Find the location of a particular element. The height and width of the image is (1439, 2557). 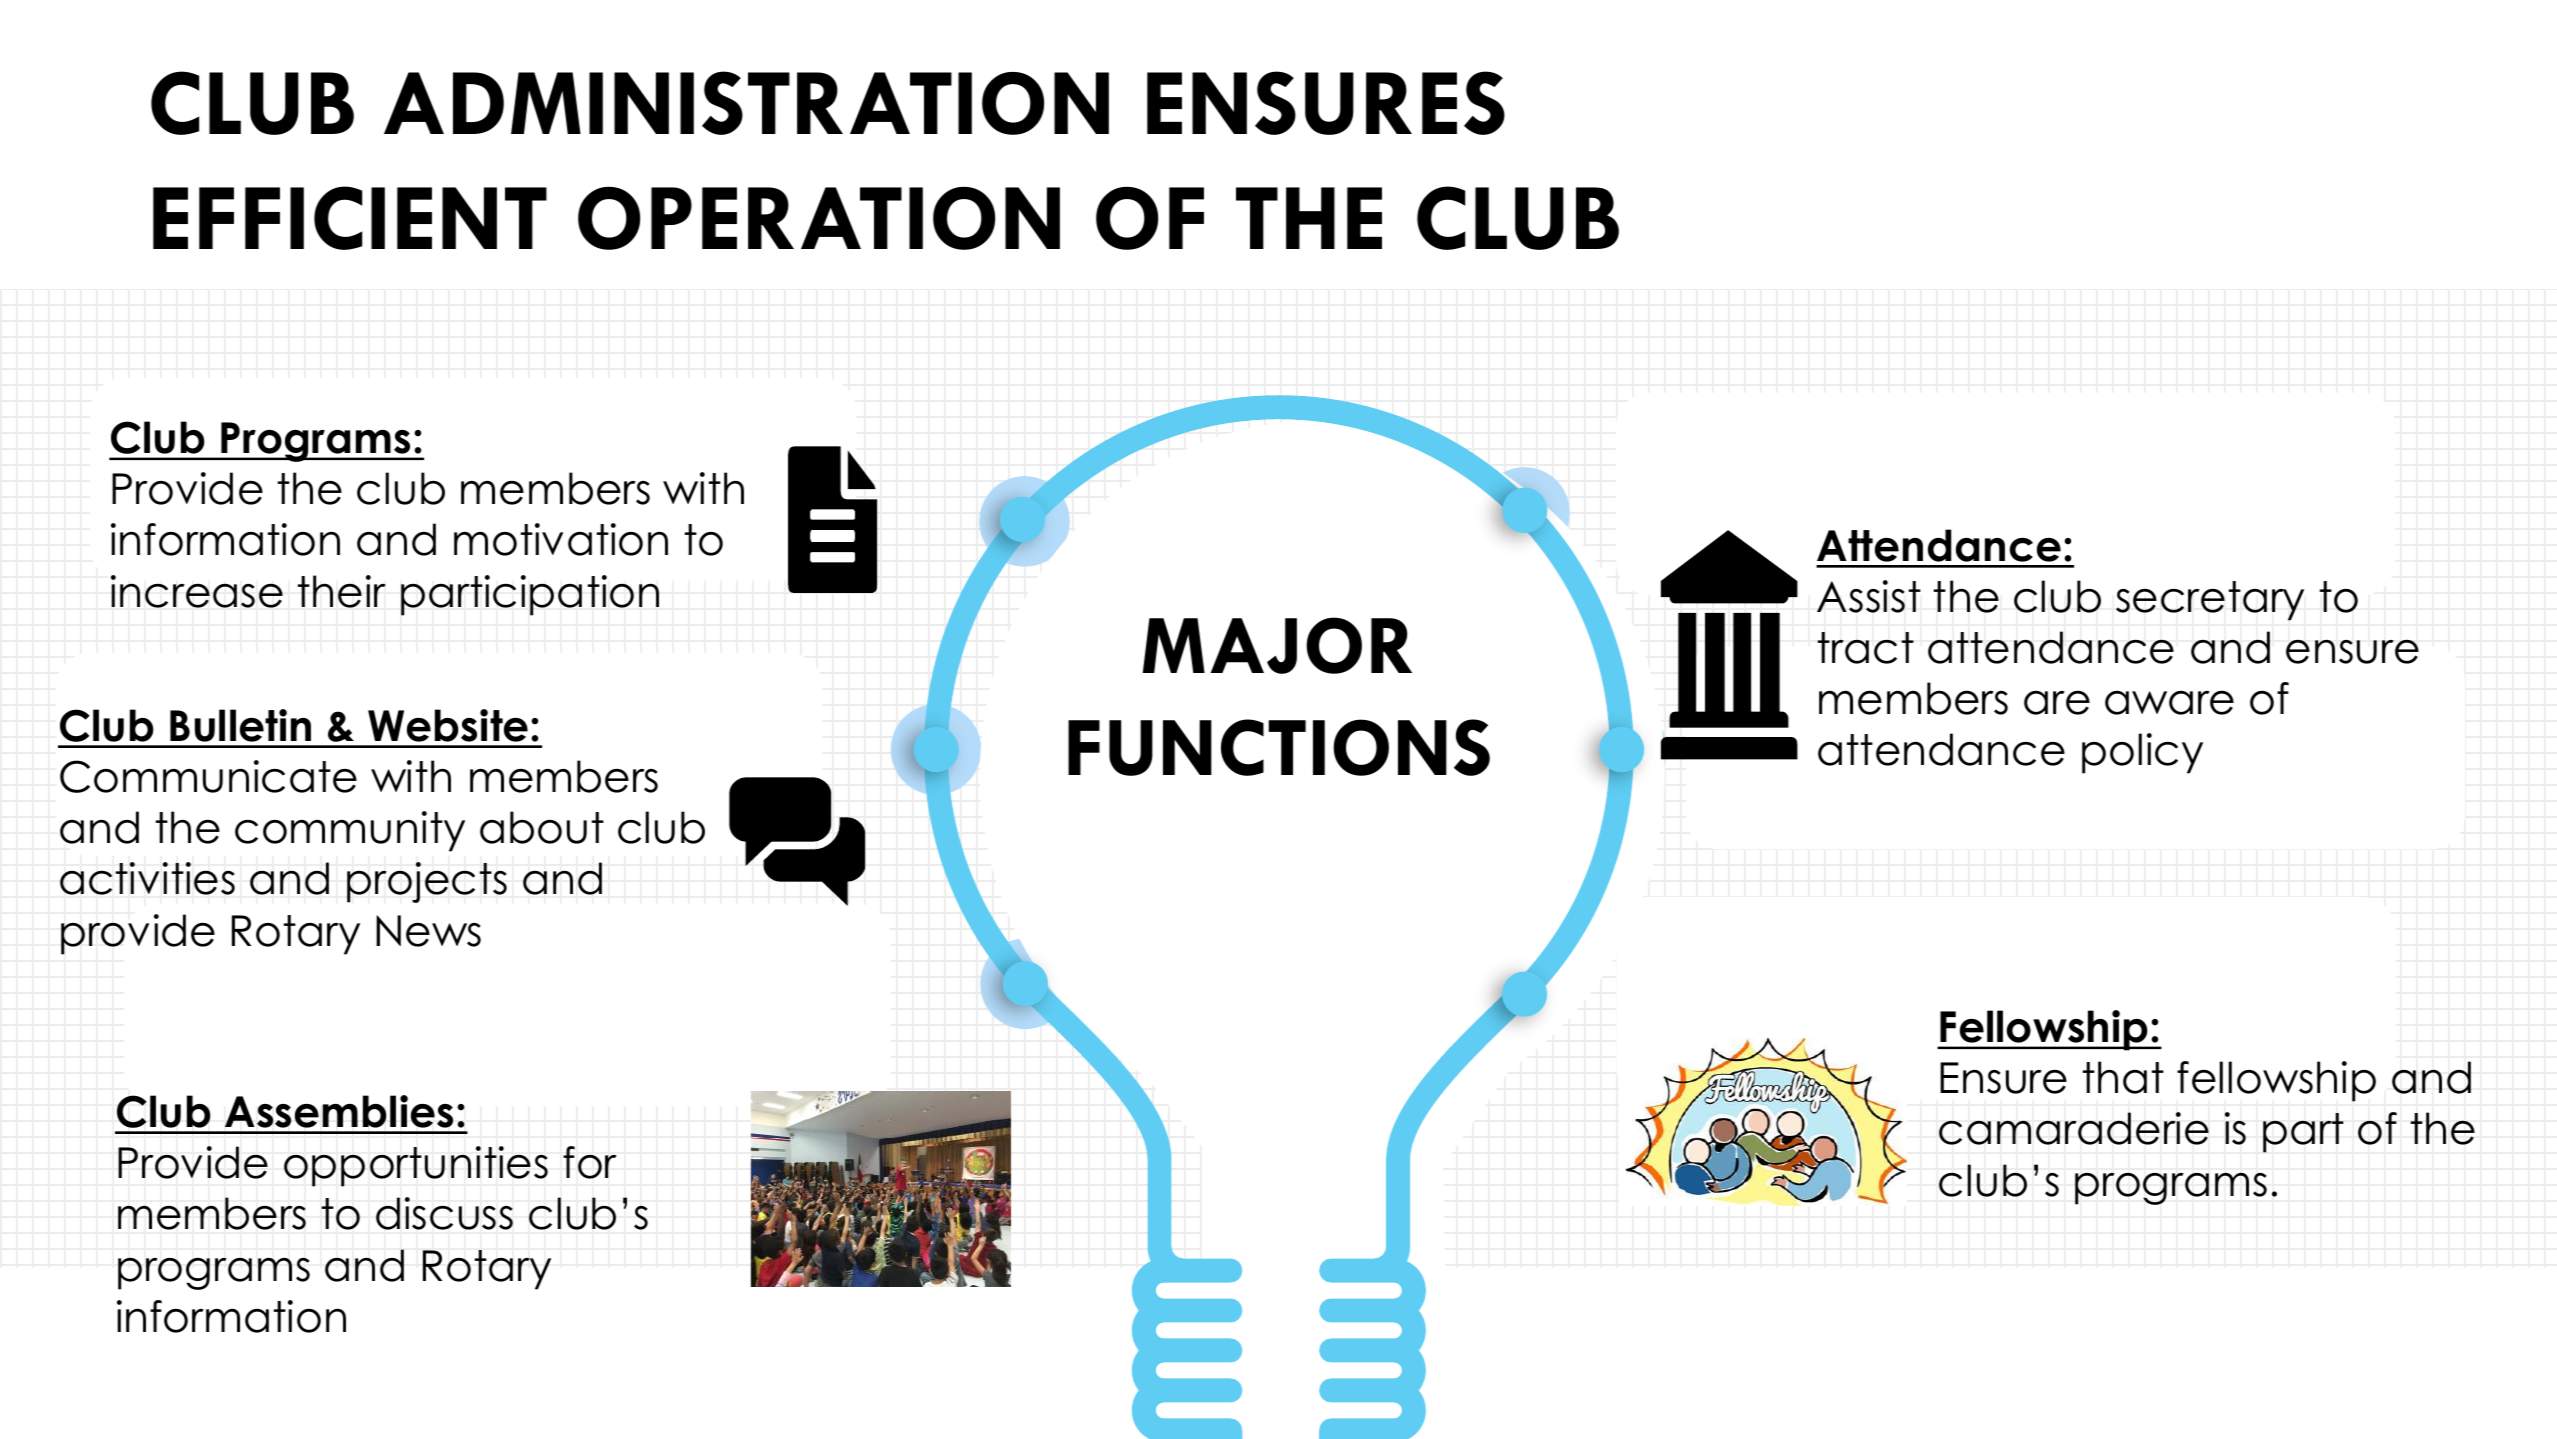

MAJOR is located at coordinates (1277, 645).
